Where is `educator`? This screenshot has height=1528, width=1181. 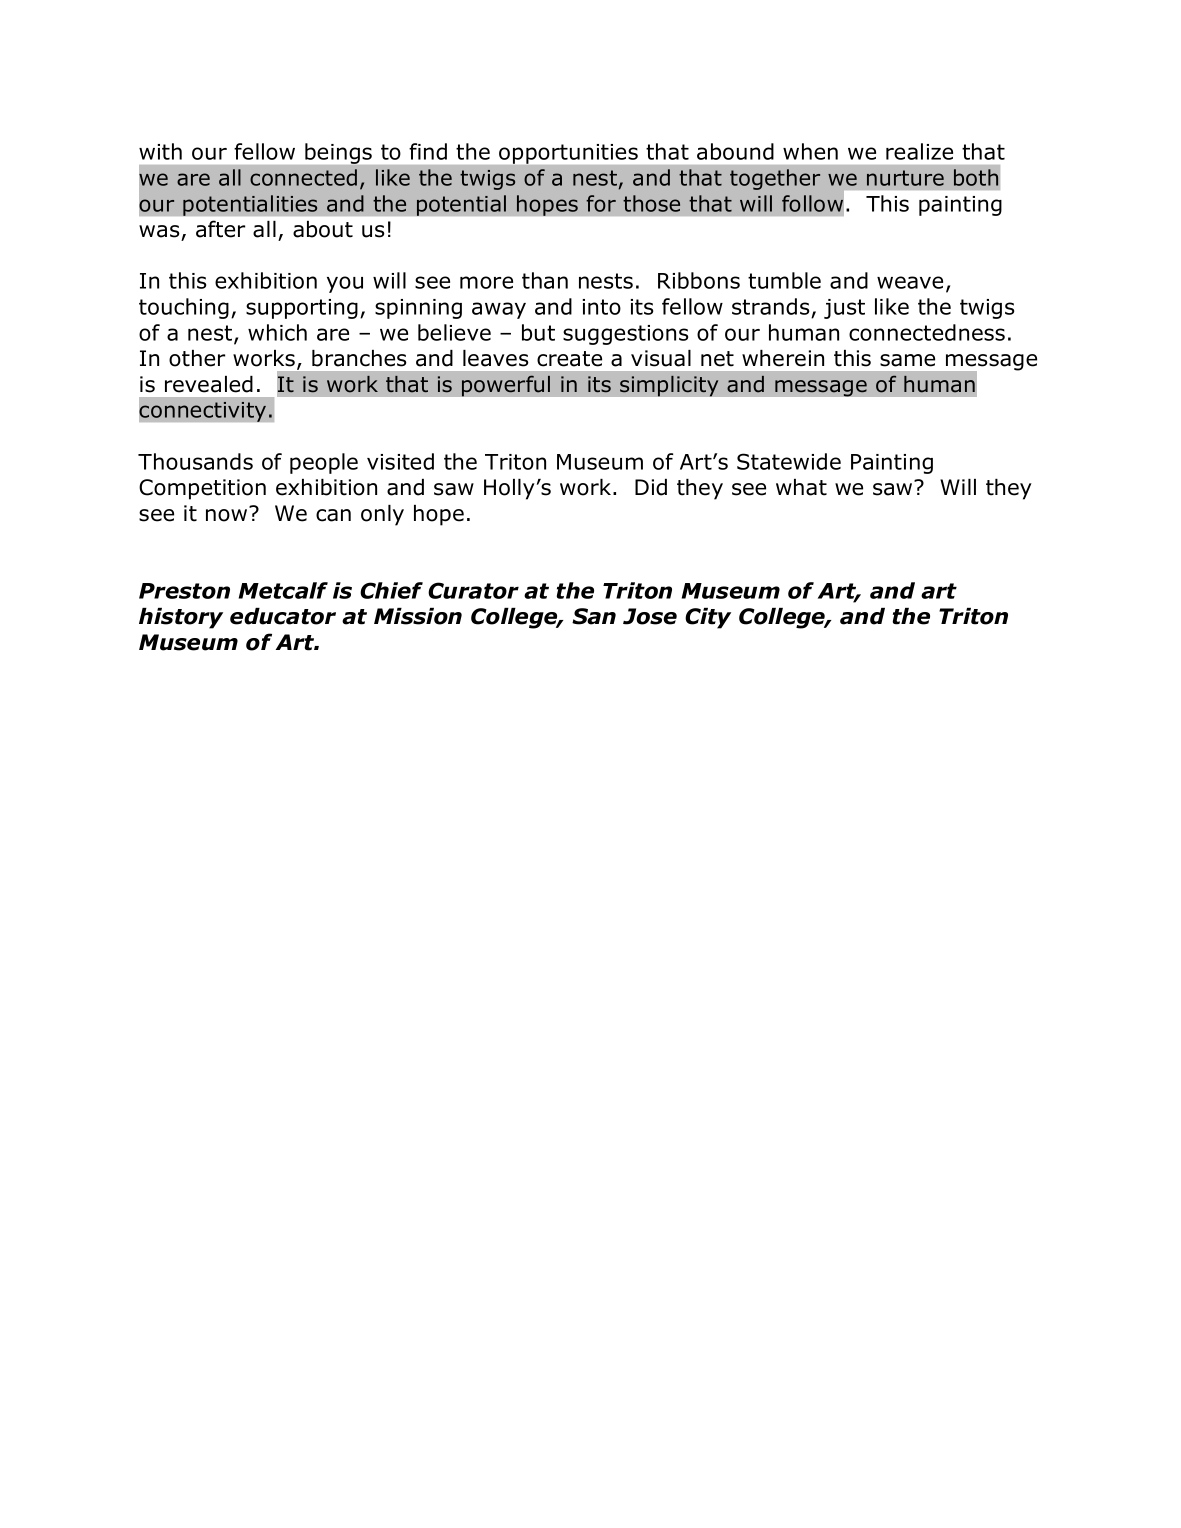 educator is located at coordinates (283, 616).
